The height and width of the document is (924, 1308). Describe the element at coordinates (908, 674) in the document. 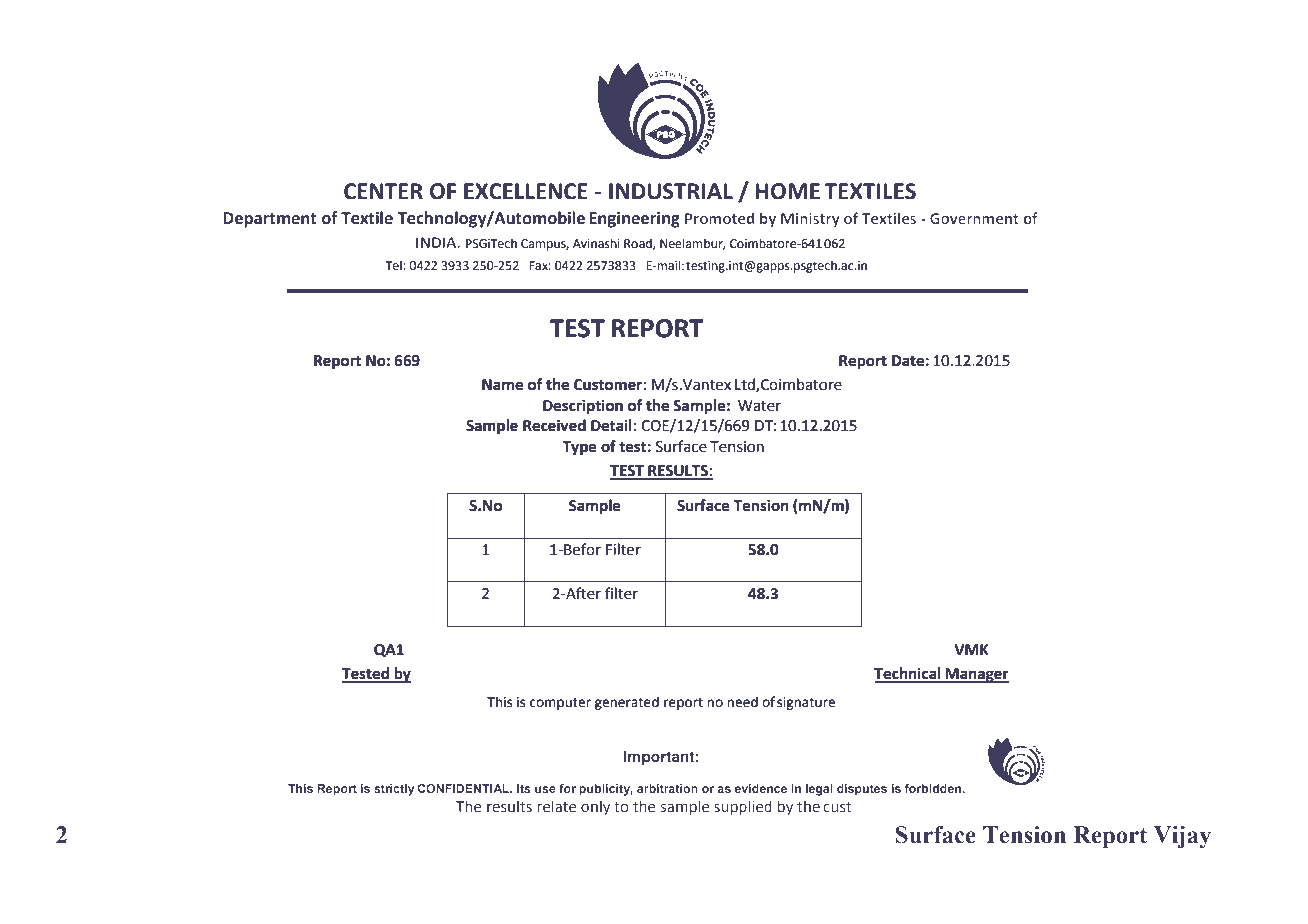

I see `Technical` at that location.
